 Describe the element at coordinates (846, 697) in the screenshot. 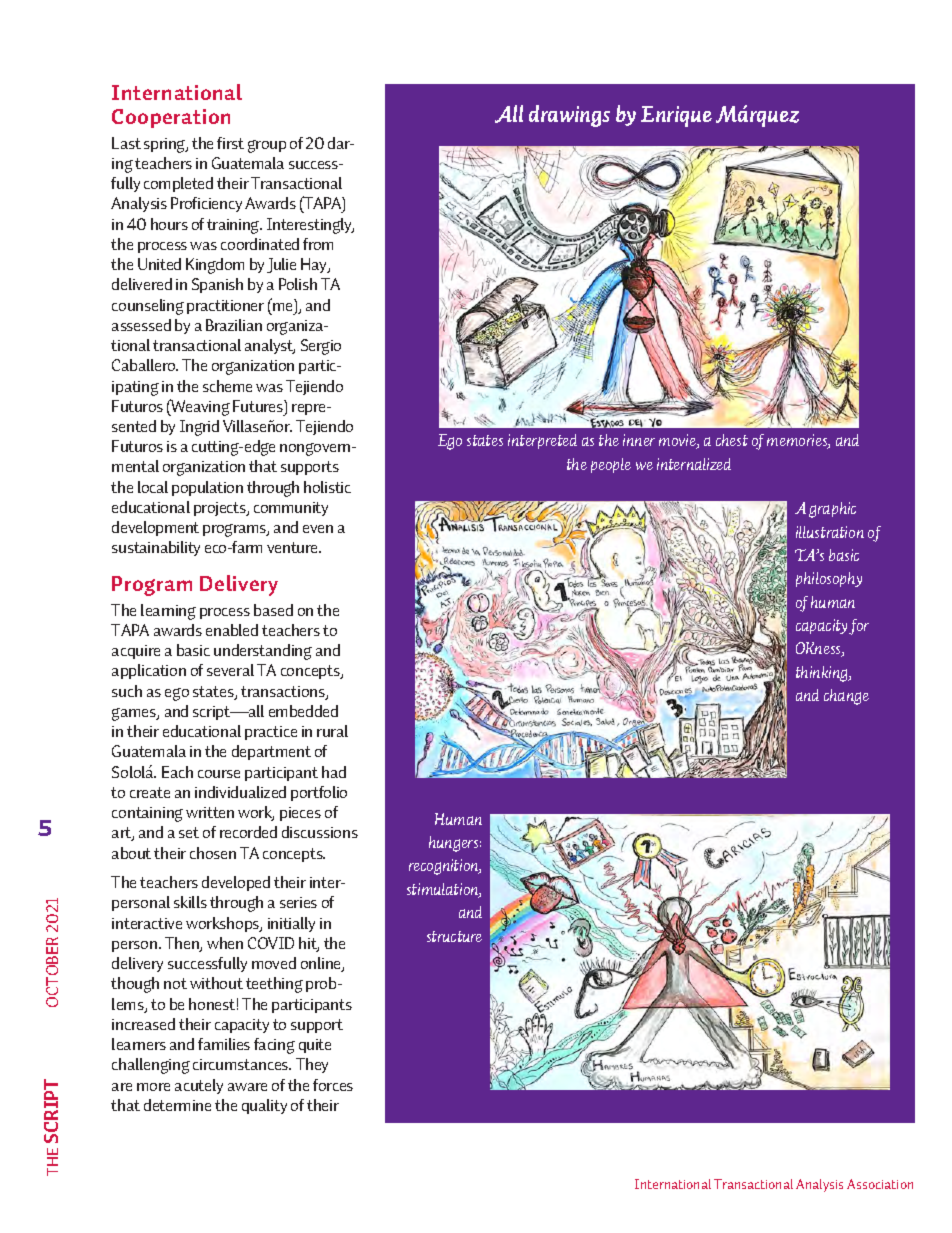

I see `change` at that location.
